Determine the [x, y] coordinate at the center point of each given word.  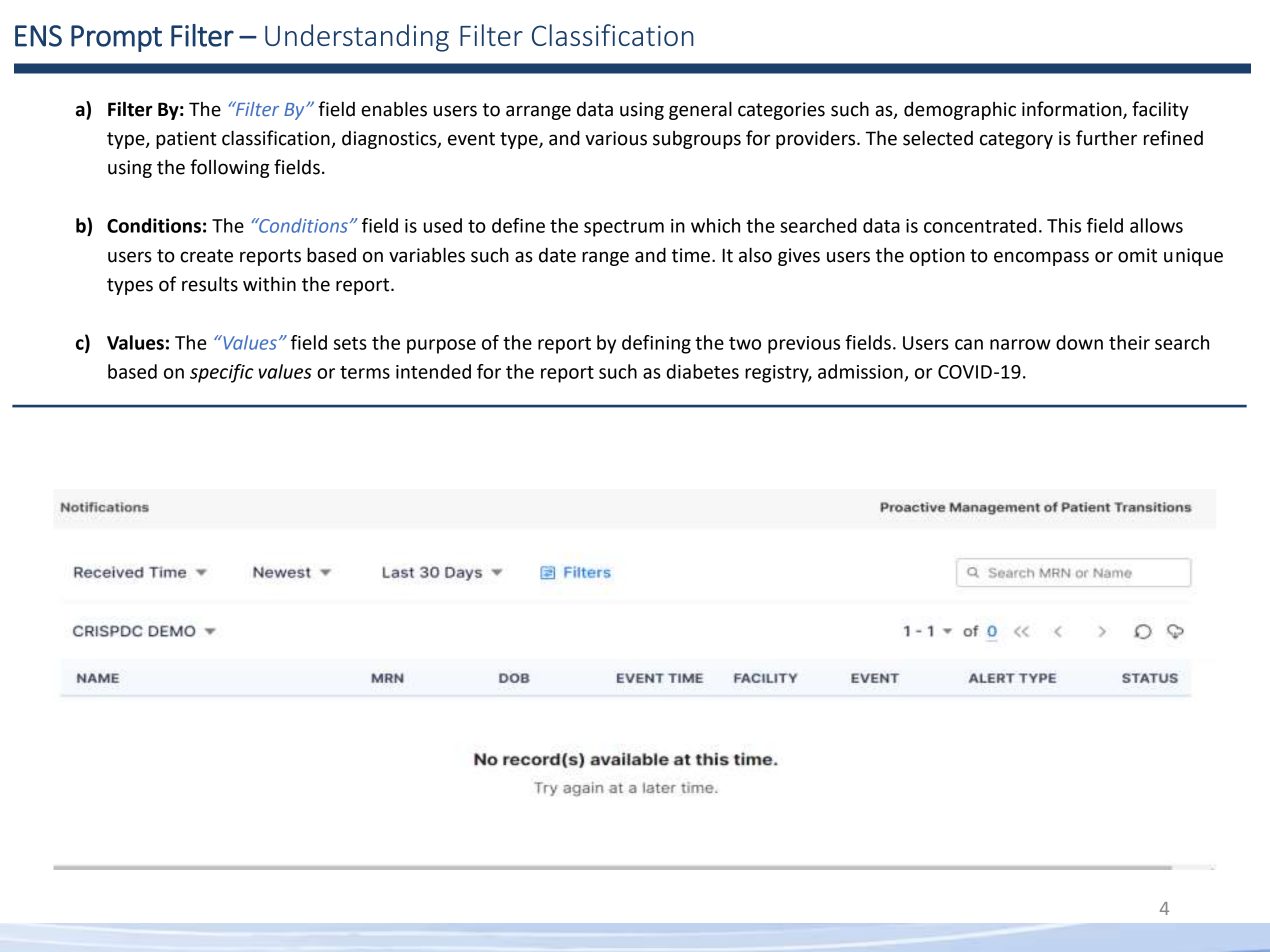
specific [222, 373]
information [1073, 109]
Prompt [116, 38]
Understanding [357, 38]
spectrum [624, 228]
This [1064, 225]
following [229, 168]
